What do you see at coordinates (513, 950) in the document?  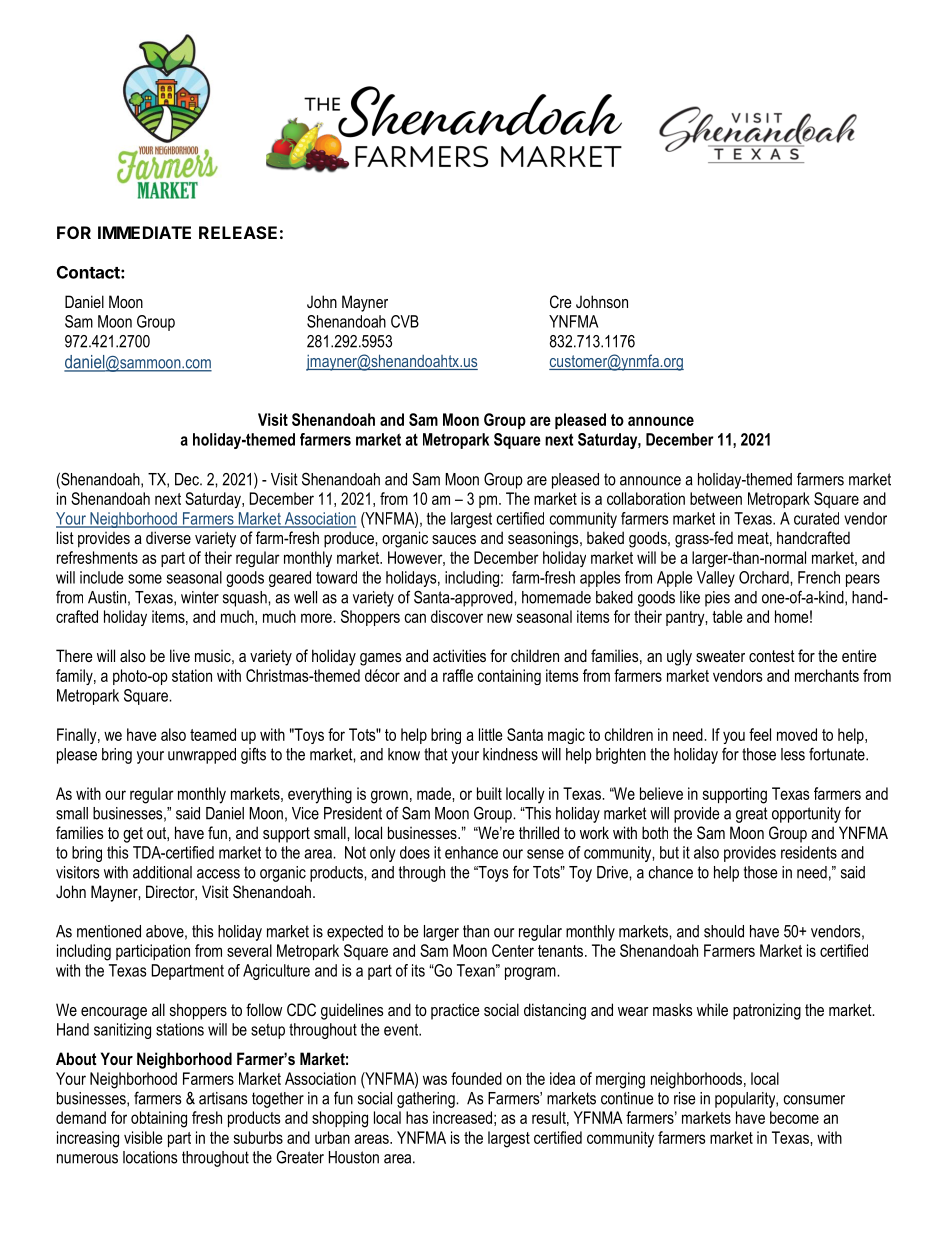 I see `Center` at bounding box center [513, 950].
